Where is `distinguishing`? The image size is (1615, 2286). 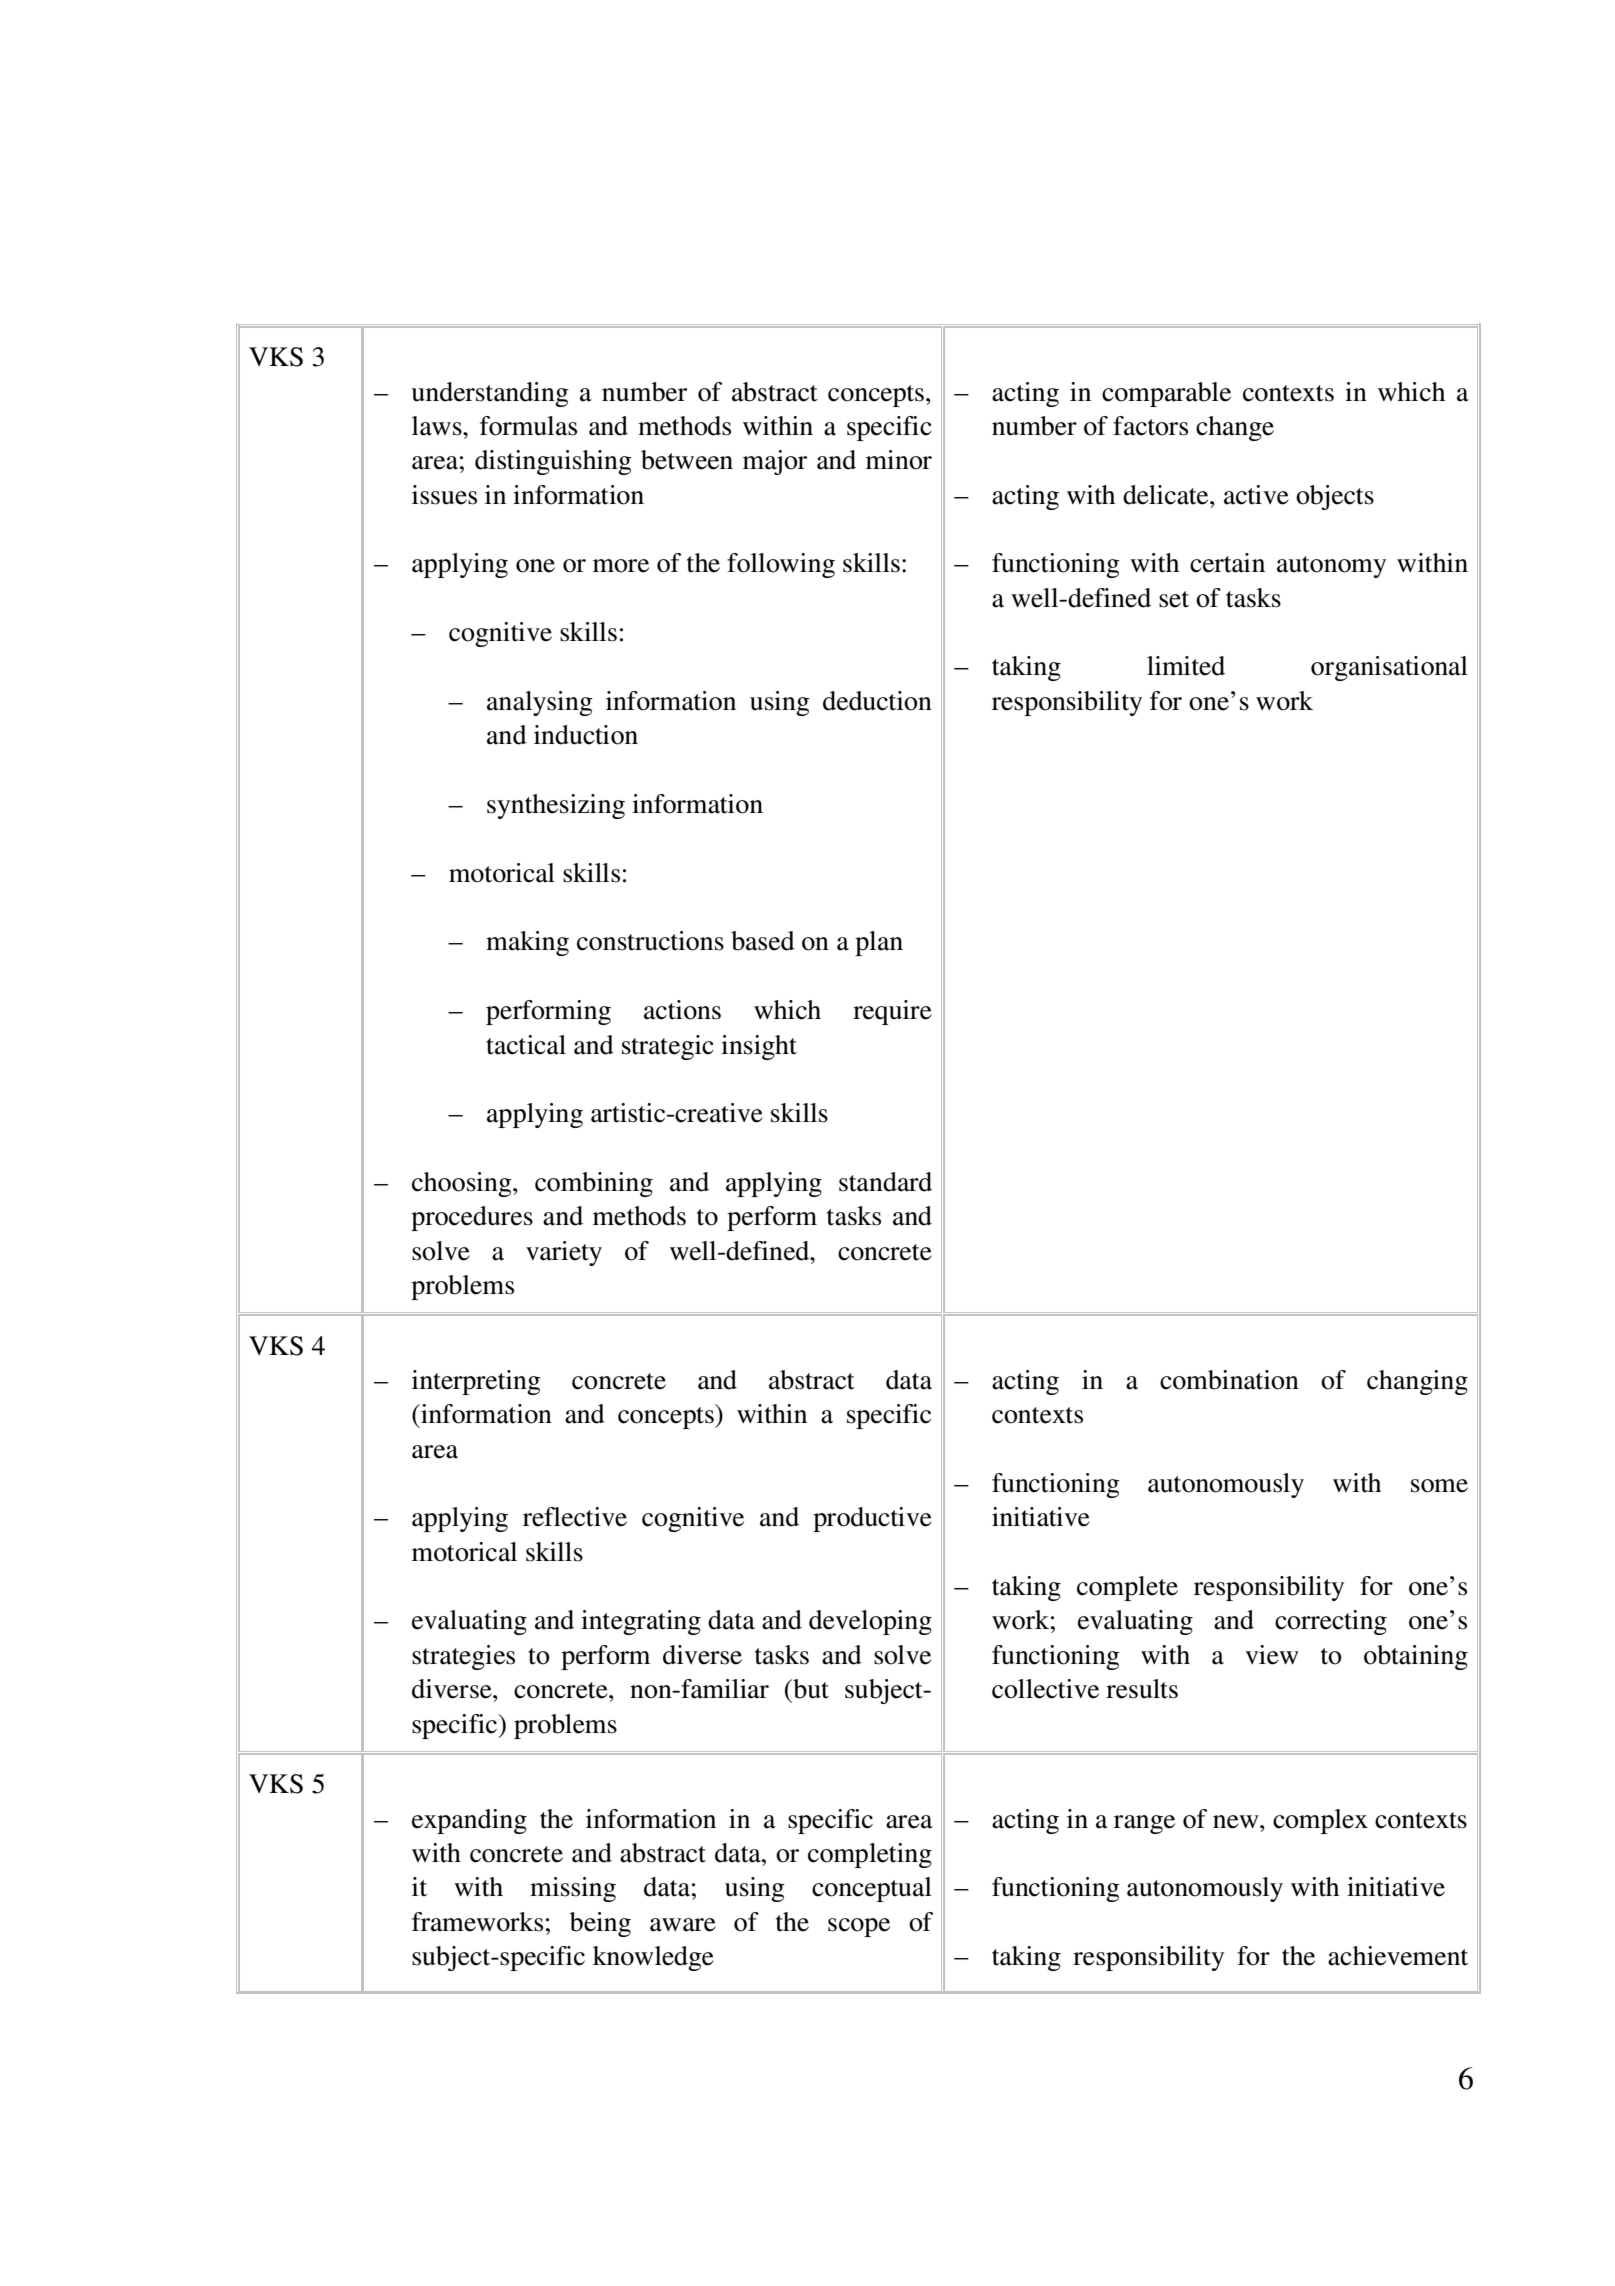 distinguishing is located at coordinates (553, 462).
